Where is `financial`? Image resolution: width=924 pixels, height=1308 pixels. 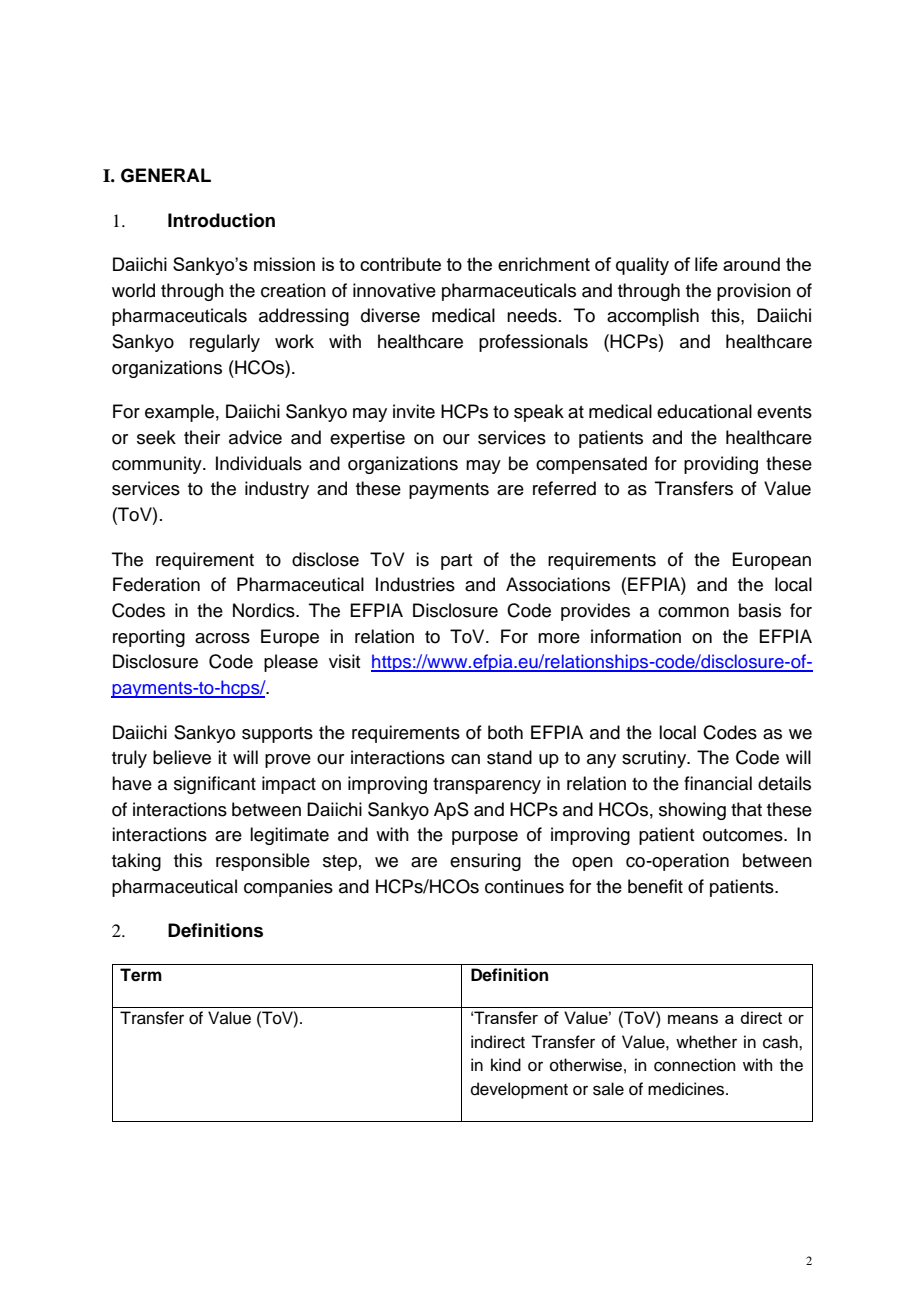 financial is located at coordinates (718, 783).
